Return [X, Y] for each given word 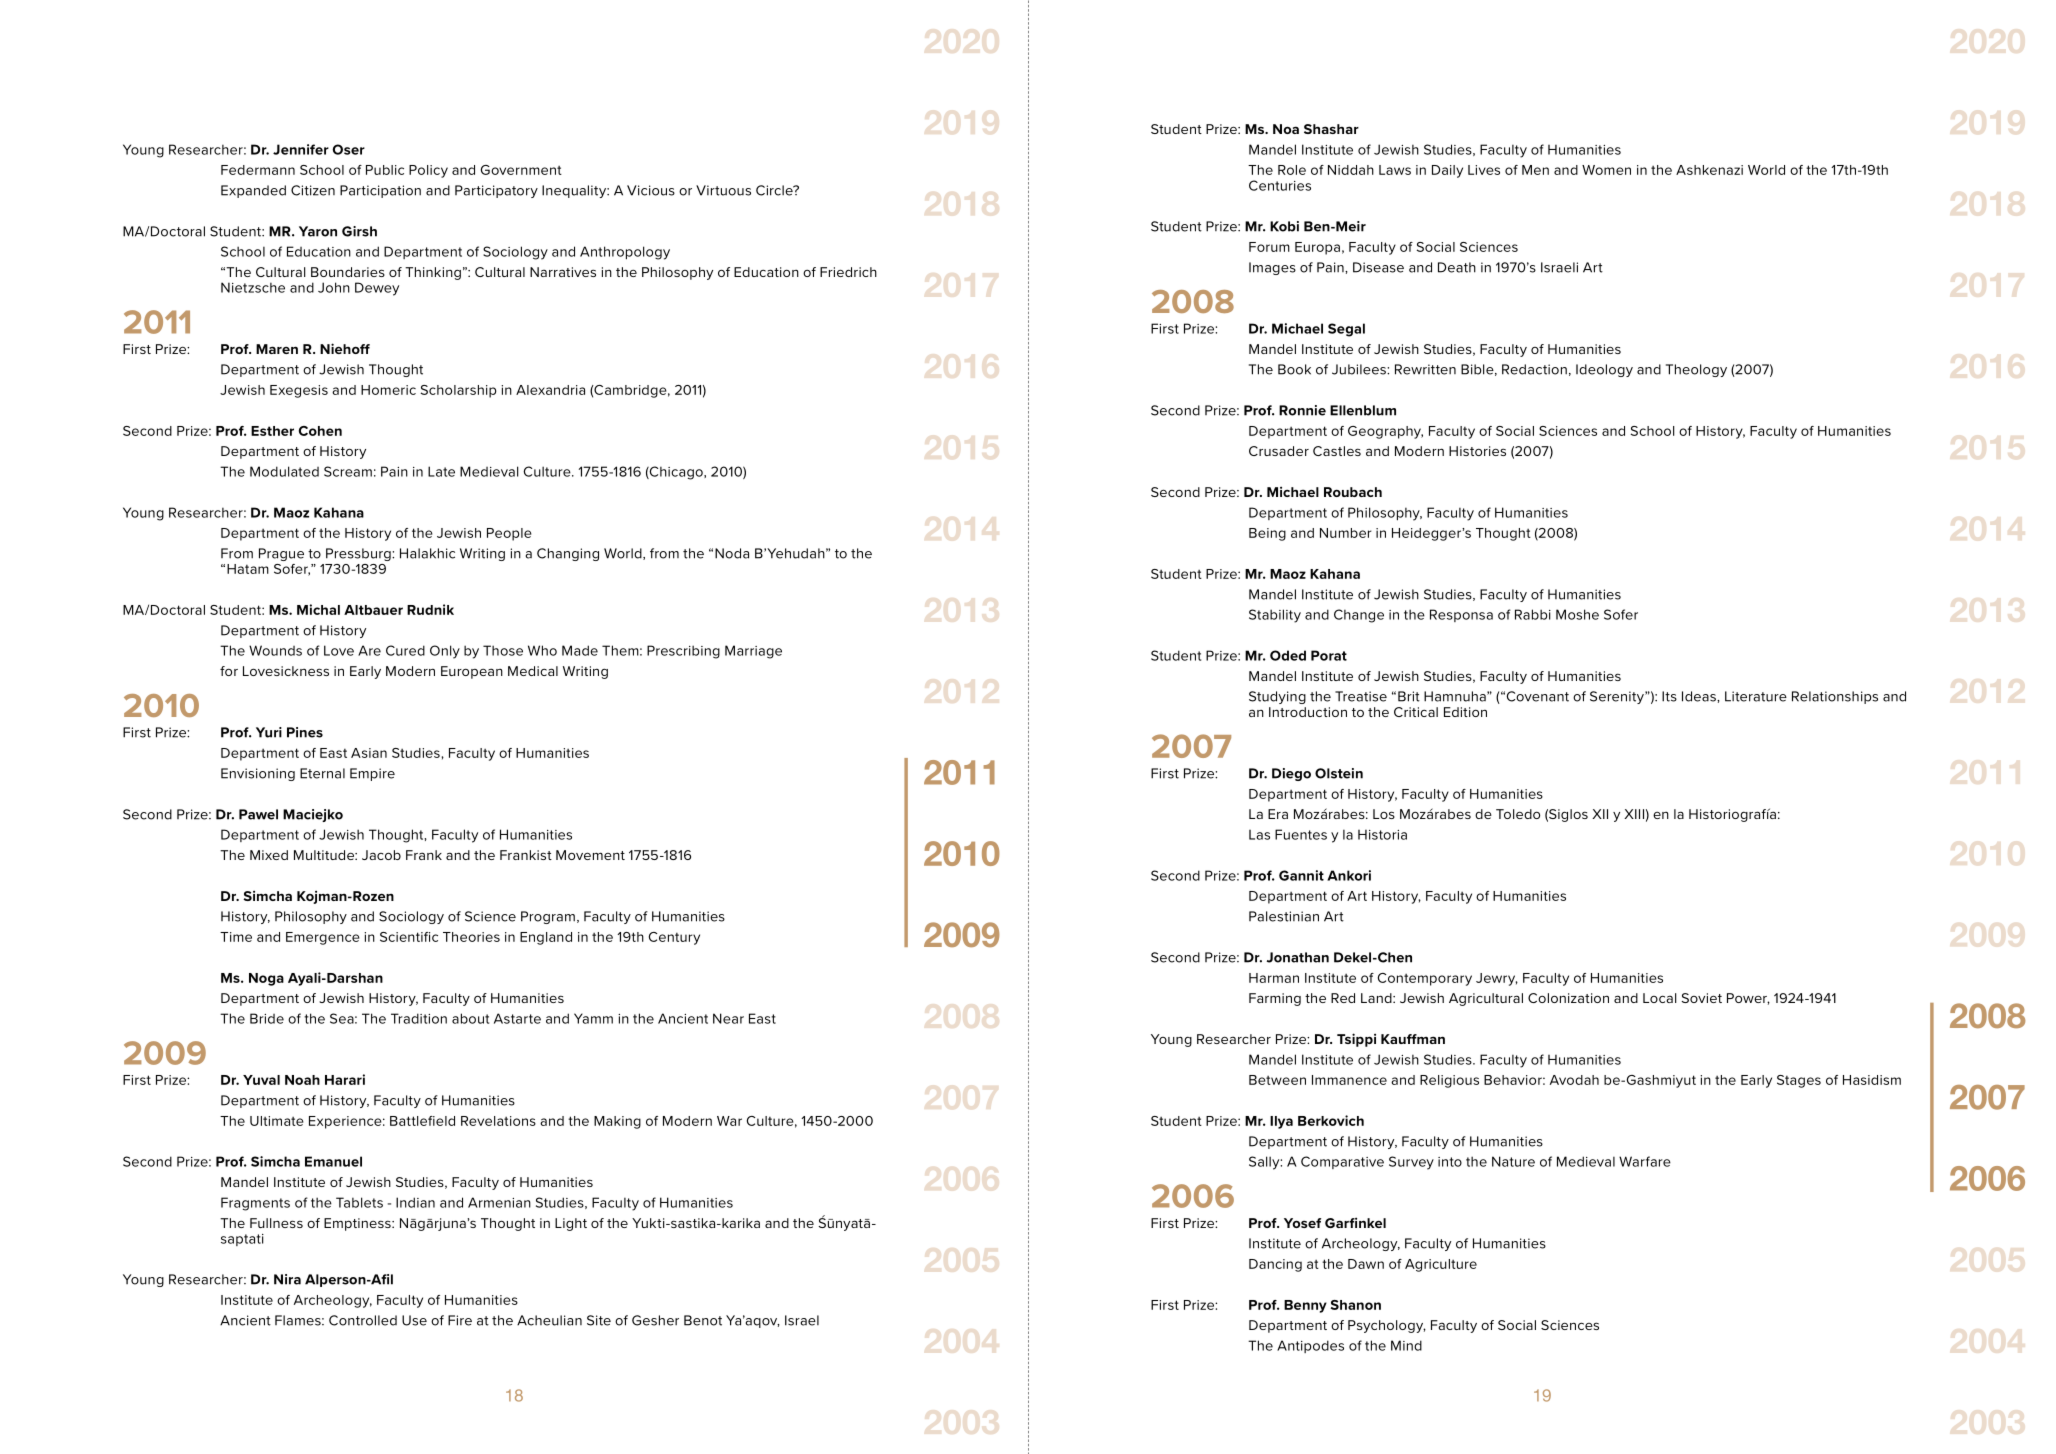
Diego [1291, 774]
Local [1660, 998]
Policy [428, 171]
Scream [348, 471]
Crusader [1279, 451]
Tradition [419, 1018]
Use [414, 1320]
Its [1669, 696]
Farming [1275, 999]
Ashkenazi [1709, 170]
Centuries [1280, 185]
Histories [1477, 451]
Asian [369, 753]
